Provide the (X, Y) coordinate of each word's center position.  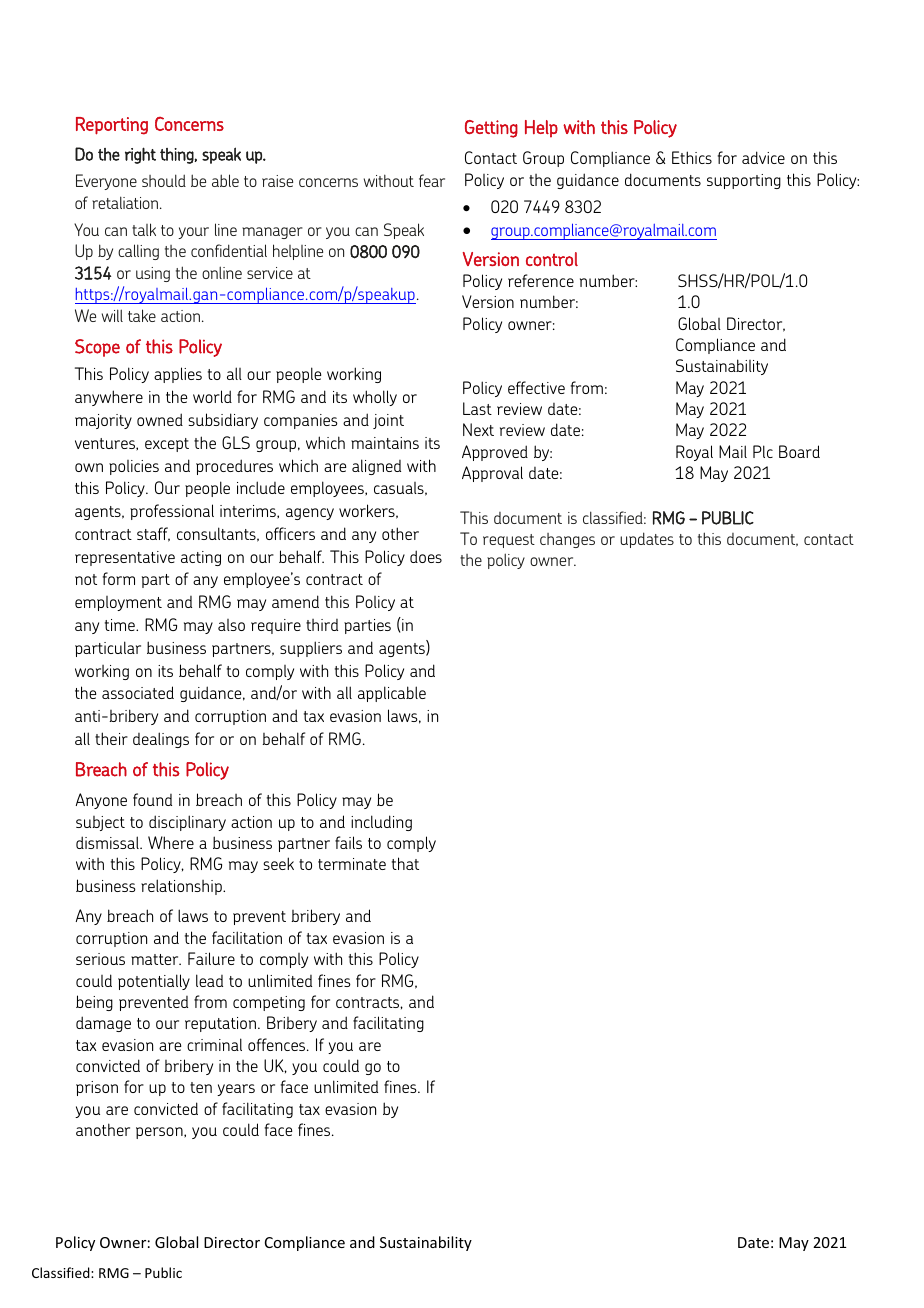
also (231, 625)
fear (432, 180)
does (426, 556)
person (160, 1133)
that (405, 863)
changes (567, 540)
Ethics (692, 157)
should (164, 180)
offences (278, 1044)
